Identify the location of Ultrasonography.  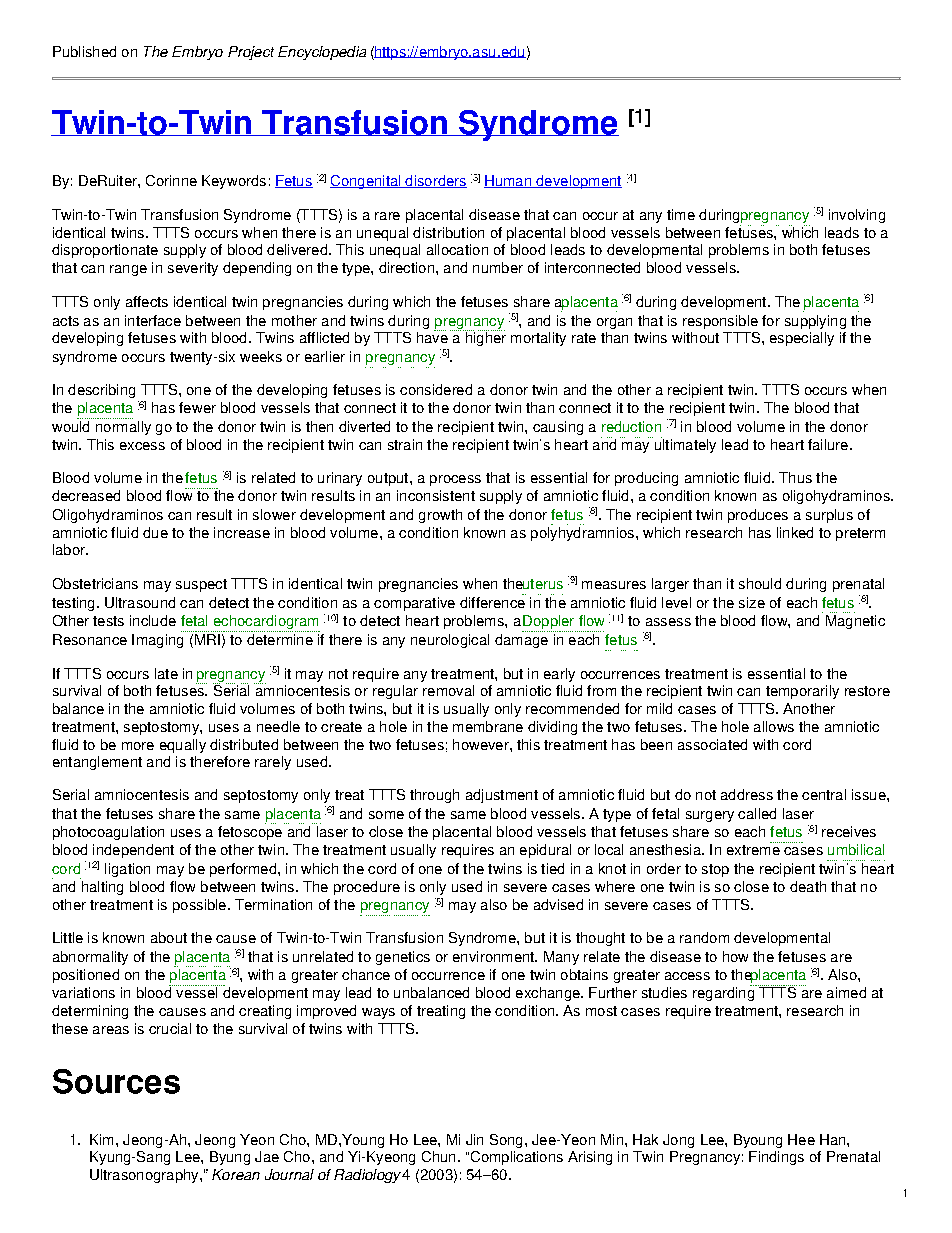
(145, 1176).
